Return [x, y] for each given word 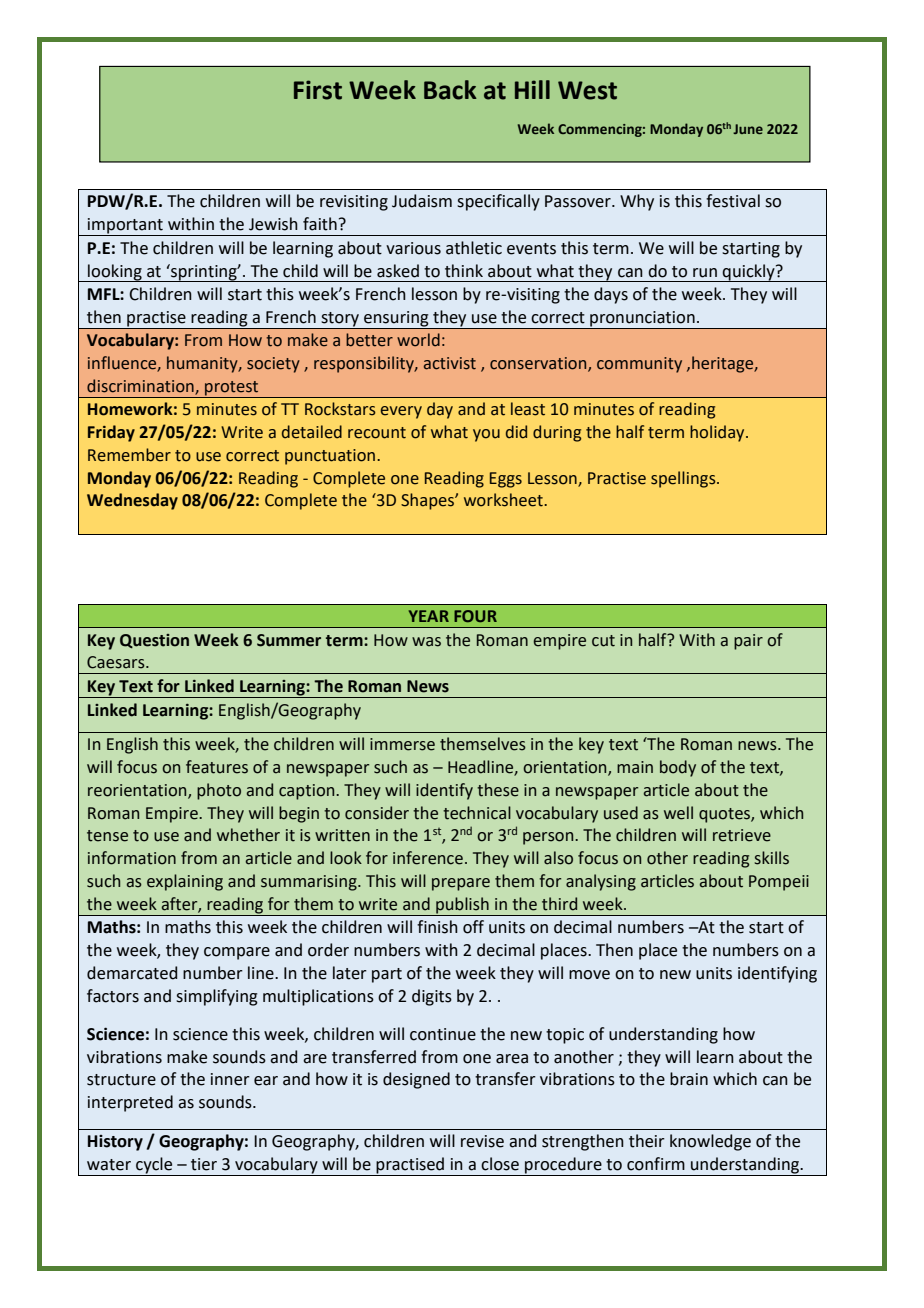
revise [482, 1141]
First [318, 90]
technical [477, 813]
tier [204, 1164]
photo [219, 791]
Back [450, 90]
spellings [684, 479]
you [486, 435]
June [748, 129]
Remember [129, 455]
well [678, 813]
